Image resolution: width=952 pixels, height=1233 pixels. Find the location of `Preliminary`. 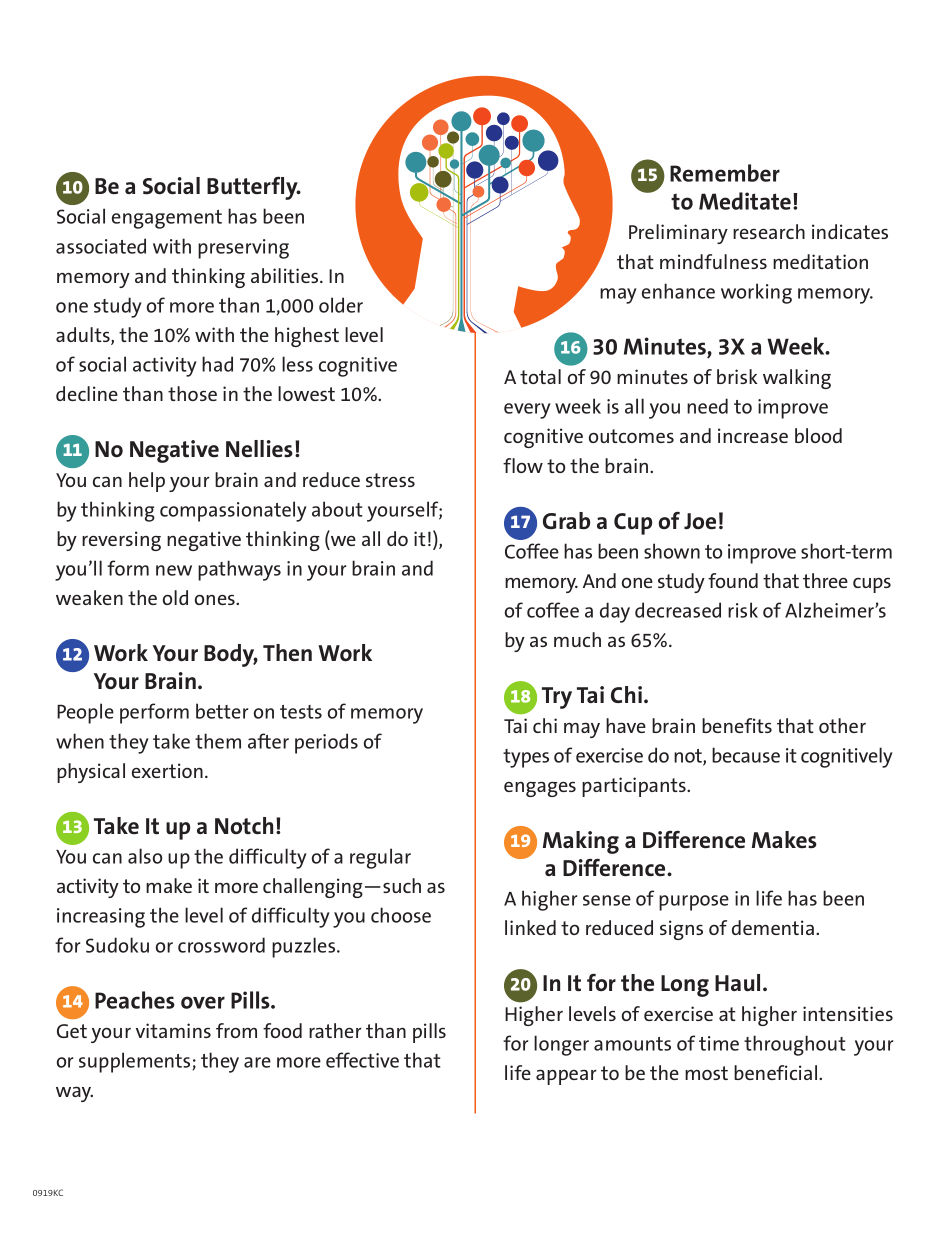

Preliminary is located at coordinates (678, 234).
